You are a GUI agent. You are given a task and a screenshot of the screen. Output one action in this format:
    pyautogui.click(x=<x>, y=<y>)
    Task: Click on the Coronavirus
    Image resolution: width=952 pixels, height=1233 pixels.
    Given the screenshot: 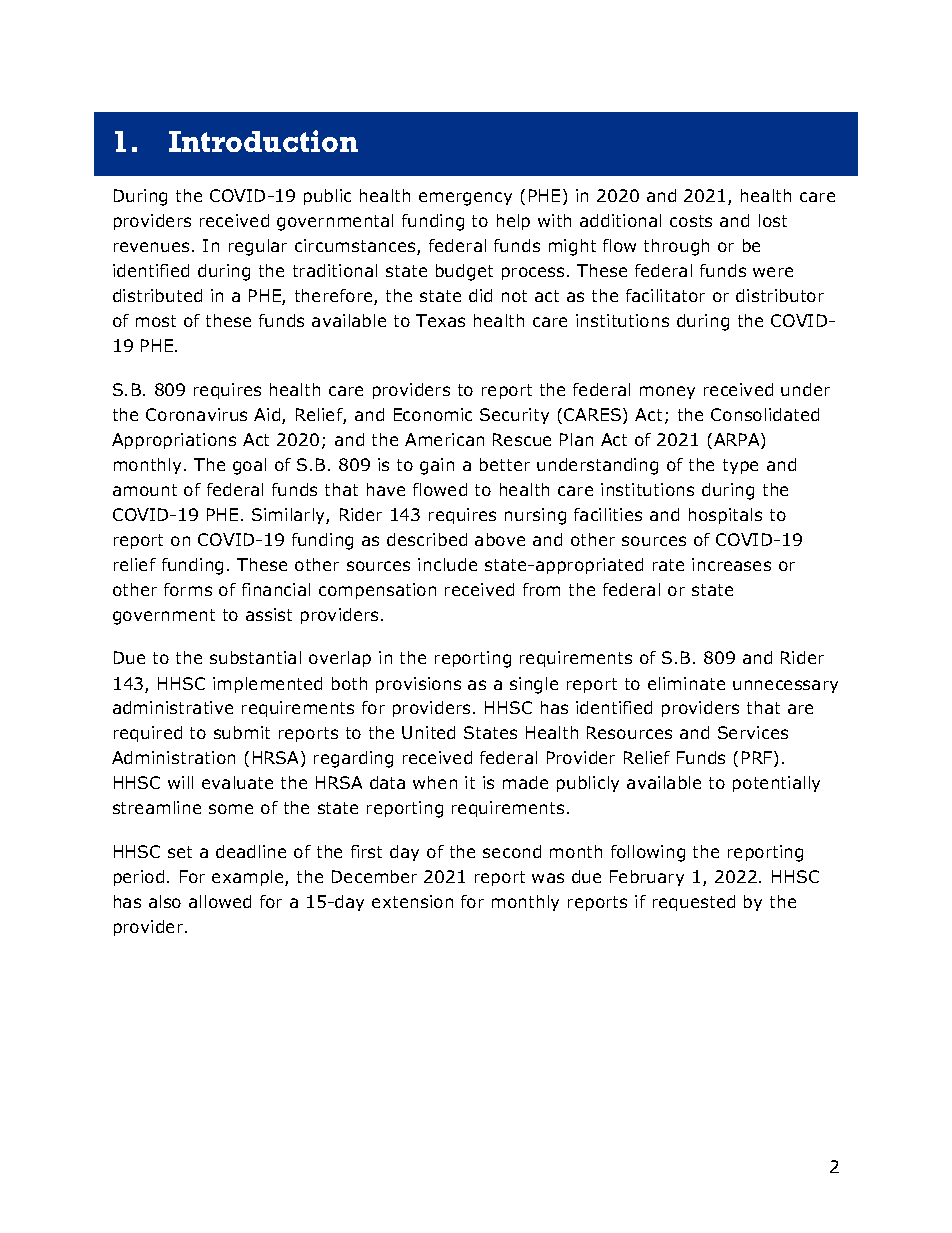 What is the action you would take?
    pyautogui.click(x=196, y=414)
